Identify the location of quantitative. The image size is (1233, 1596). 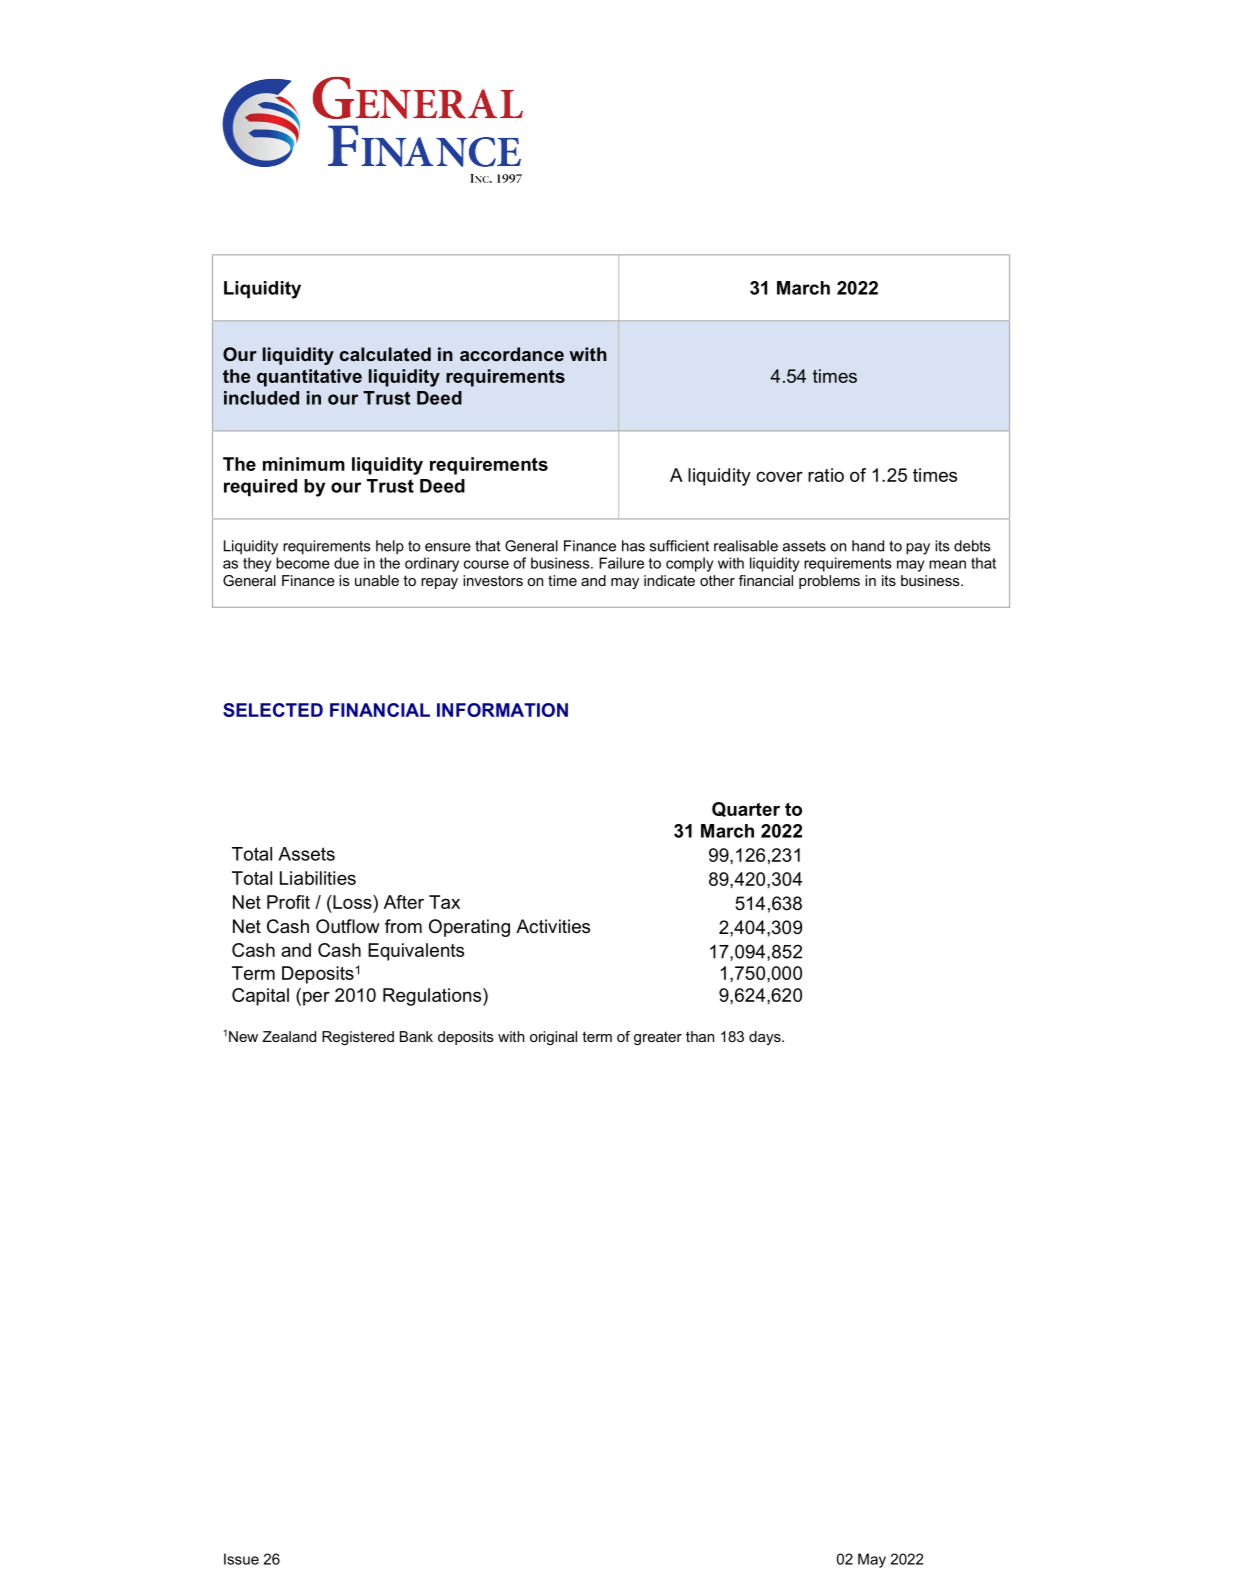
(309, 378).
